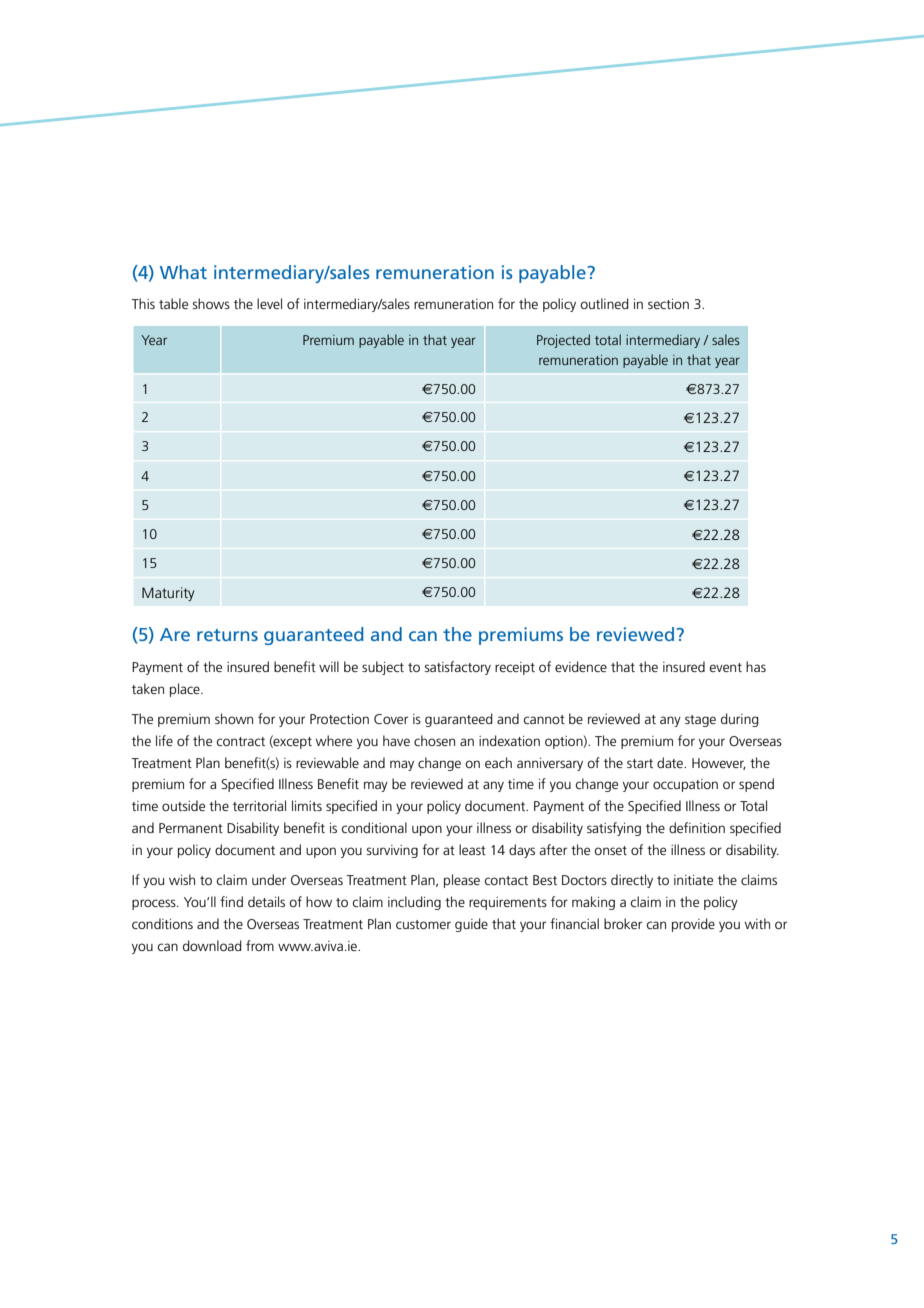 Image resolution: width=924 pixels, height=1308 pixels. I want to click on shows, so click(211, 303).
